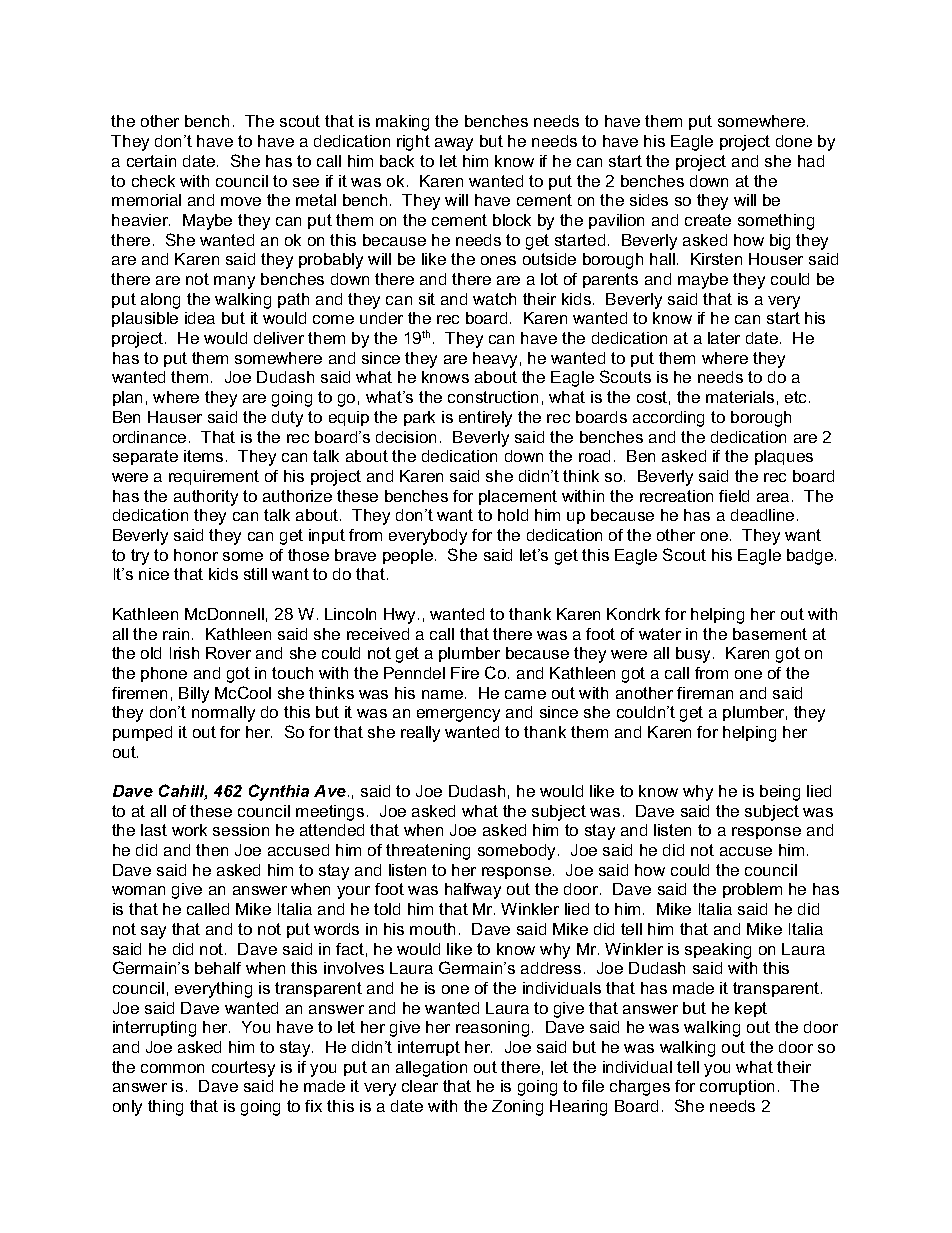  Describe the element at coordinates (431, 1069) in the image. I see `allegation` at that location.
